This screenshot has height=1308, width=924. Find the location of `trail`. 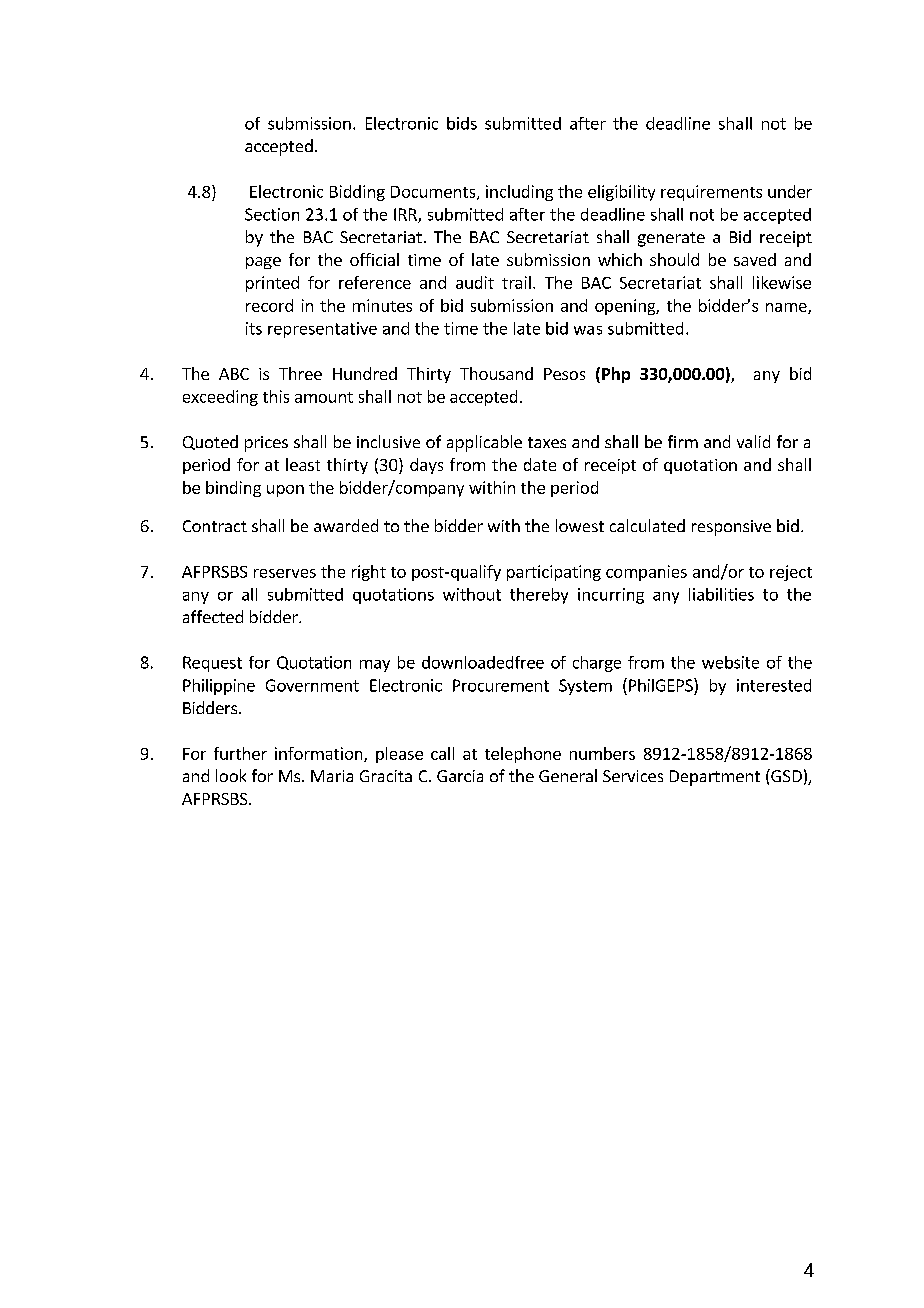

trail is located at coordinates (516, 282).
